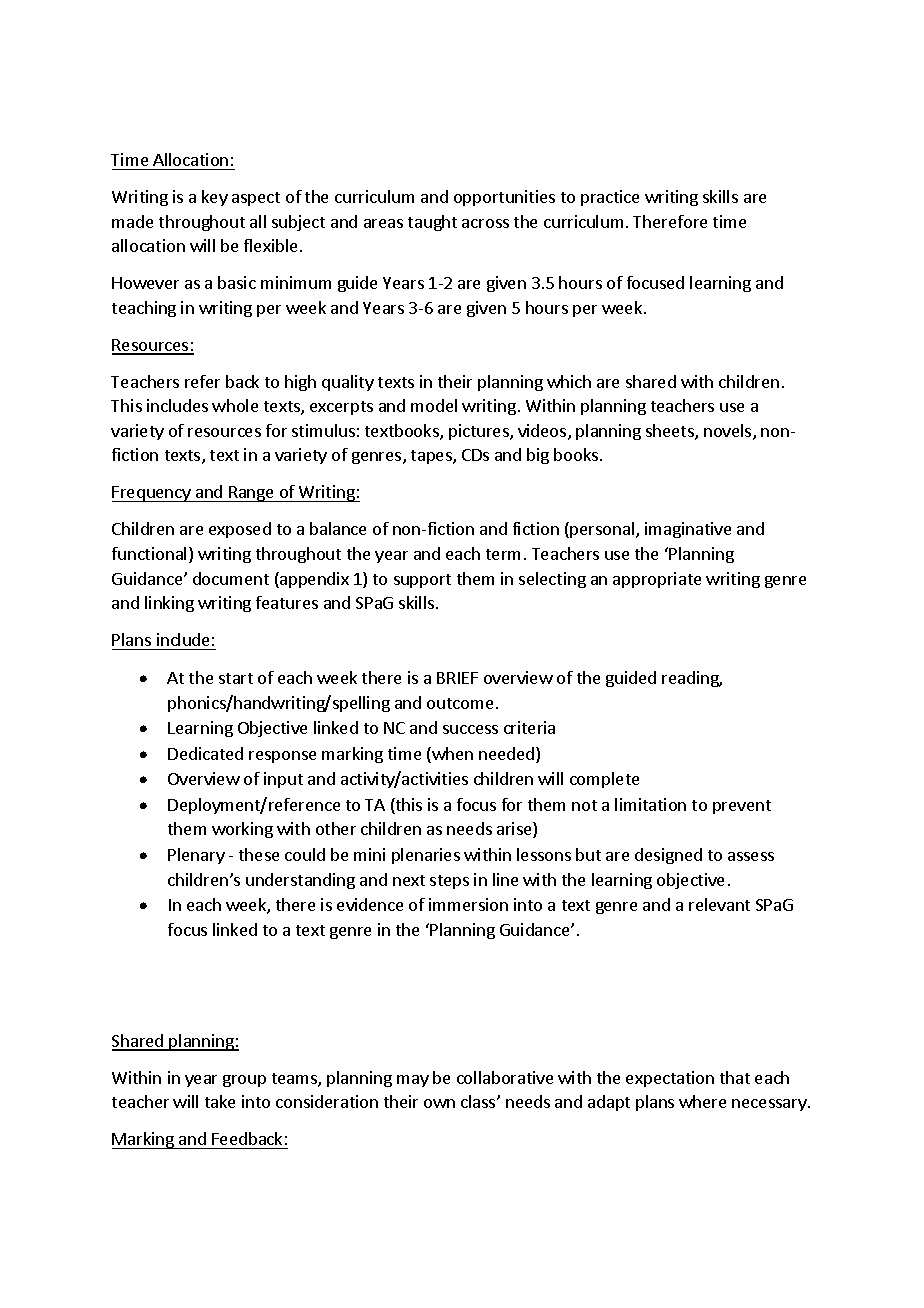 The width and height of the document is (924, 1308). I want to click on taught, so click(432, 223).
